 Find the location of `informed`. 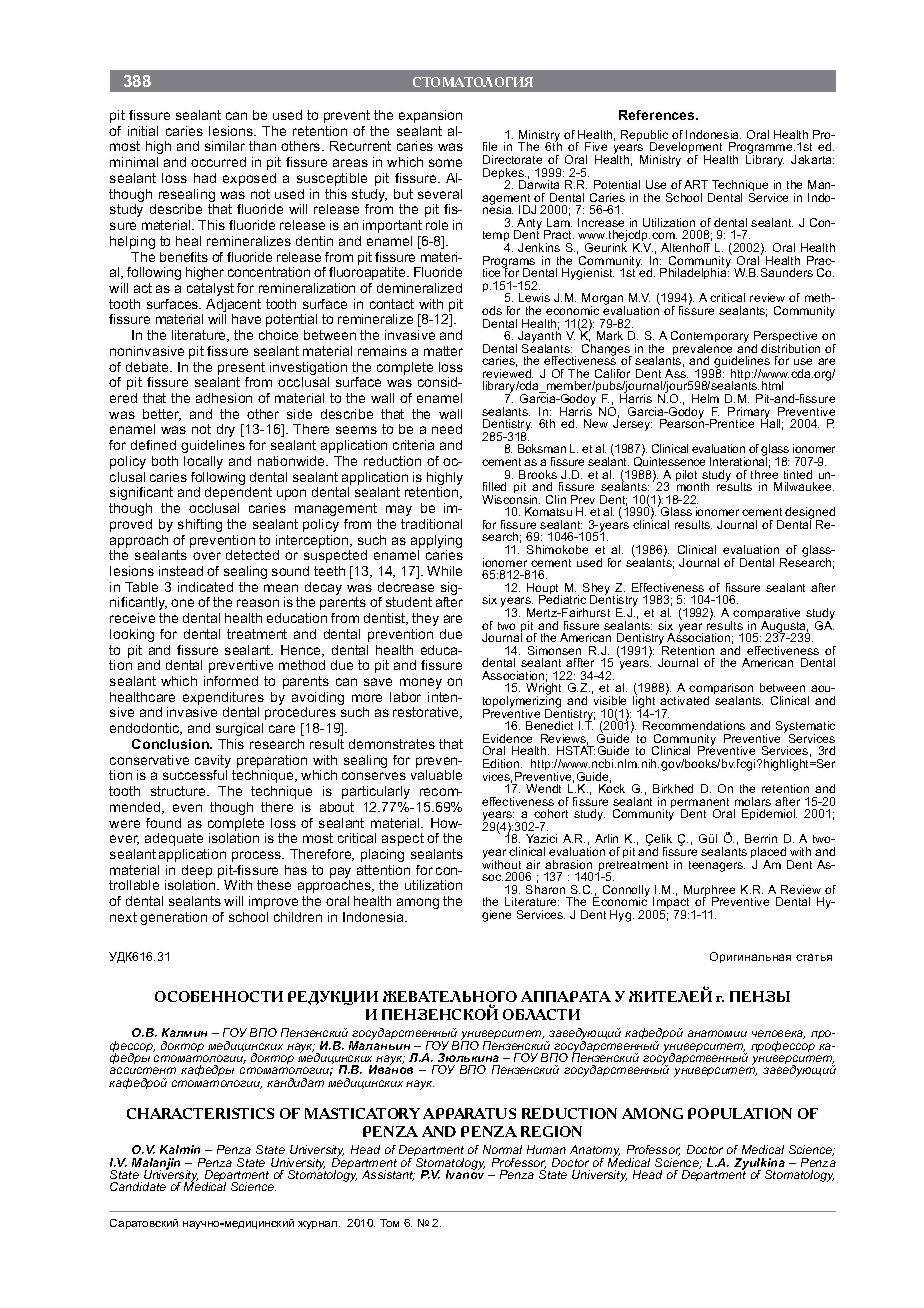

informed is located at coordinates (231, 681).
